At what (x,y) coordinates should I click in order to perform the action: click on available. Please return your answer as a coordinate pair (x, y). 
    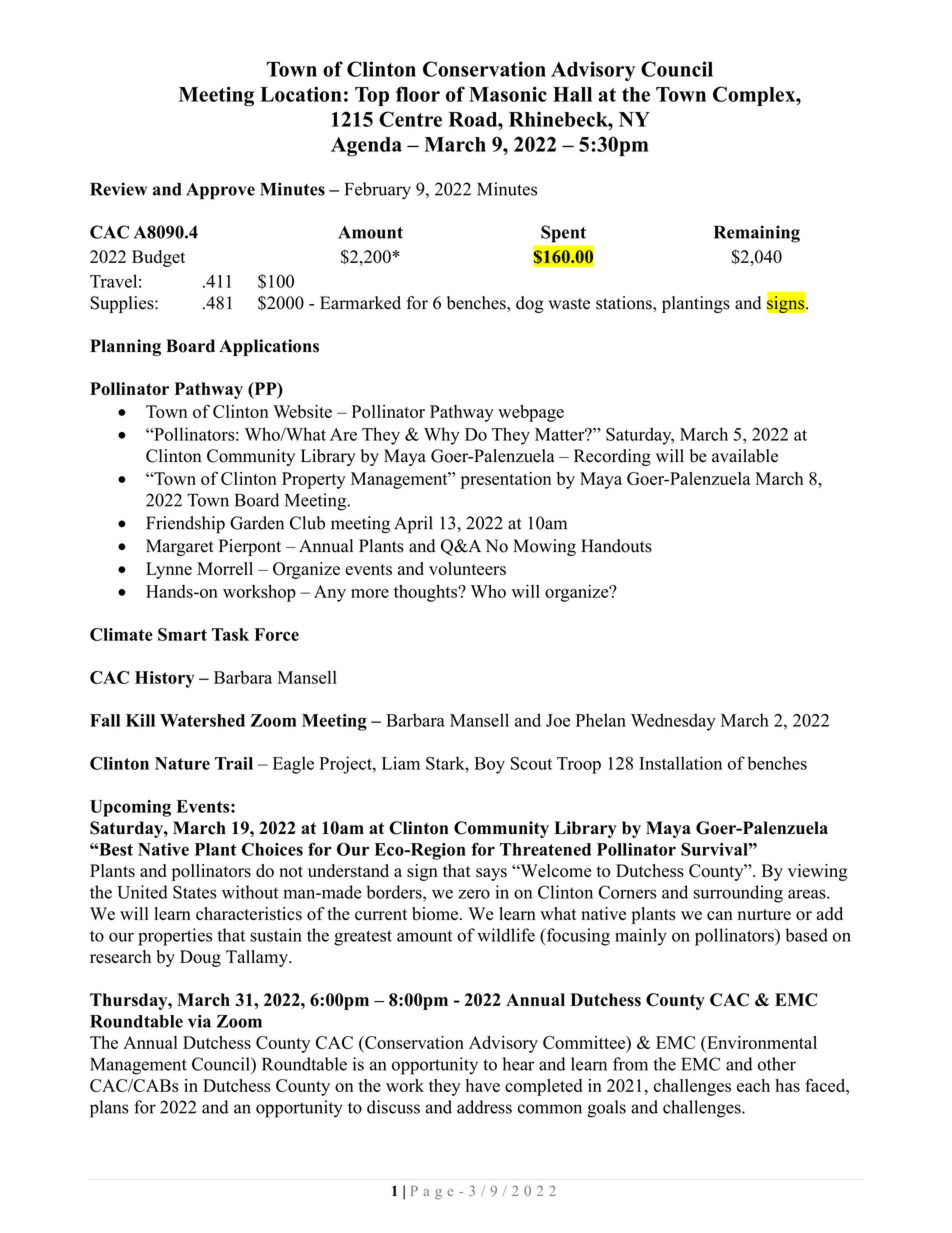
    Looking at the image, I should click on (745, 456).
